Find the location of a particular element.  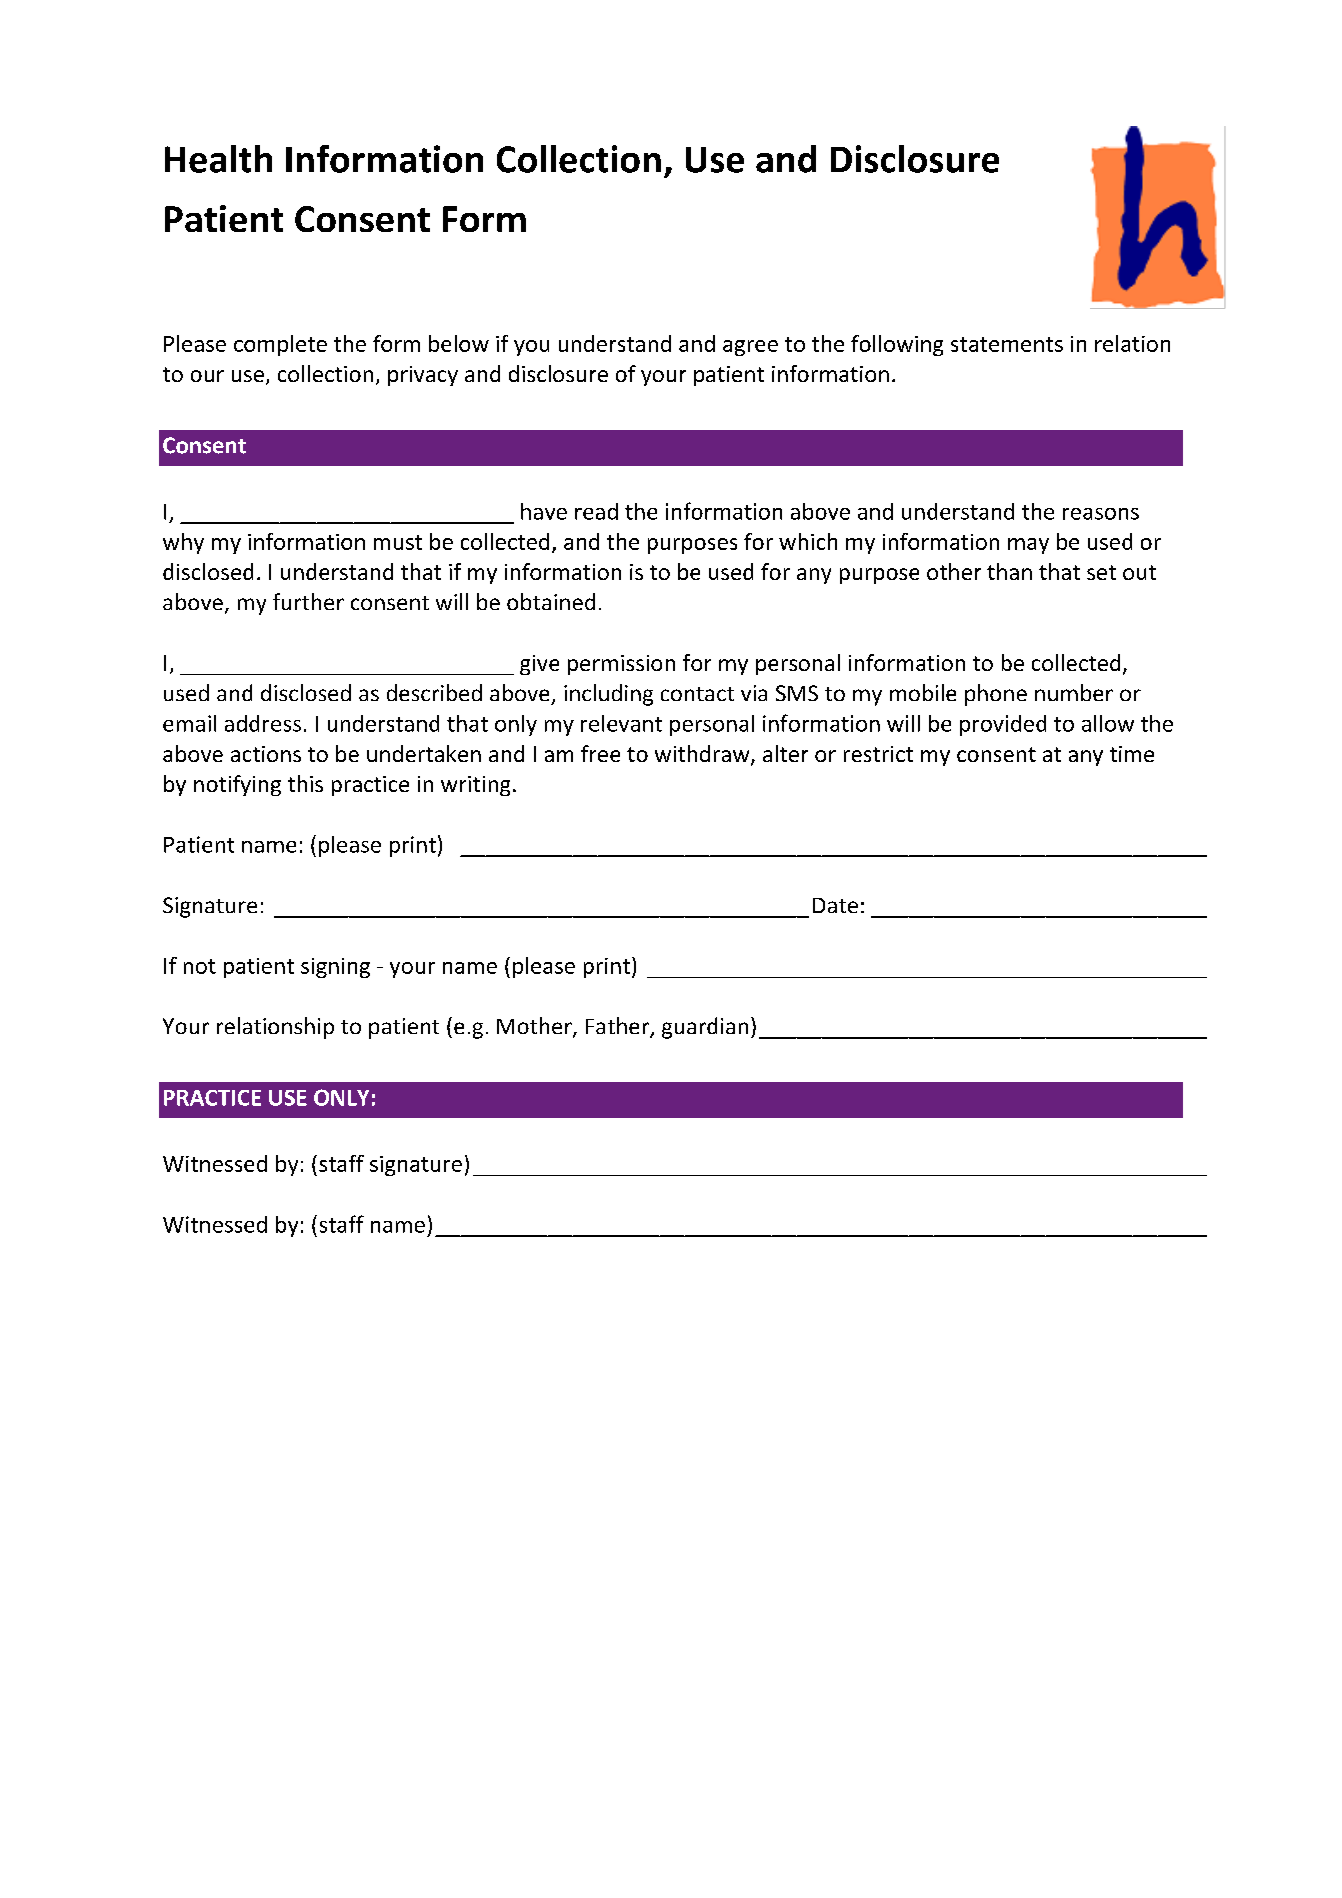

than is located at coordinates (1009, 571).
